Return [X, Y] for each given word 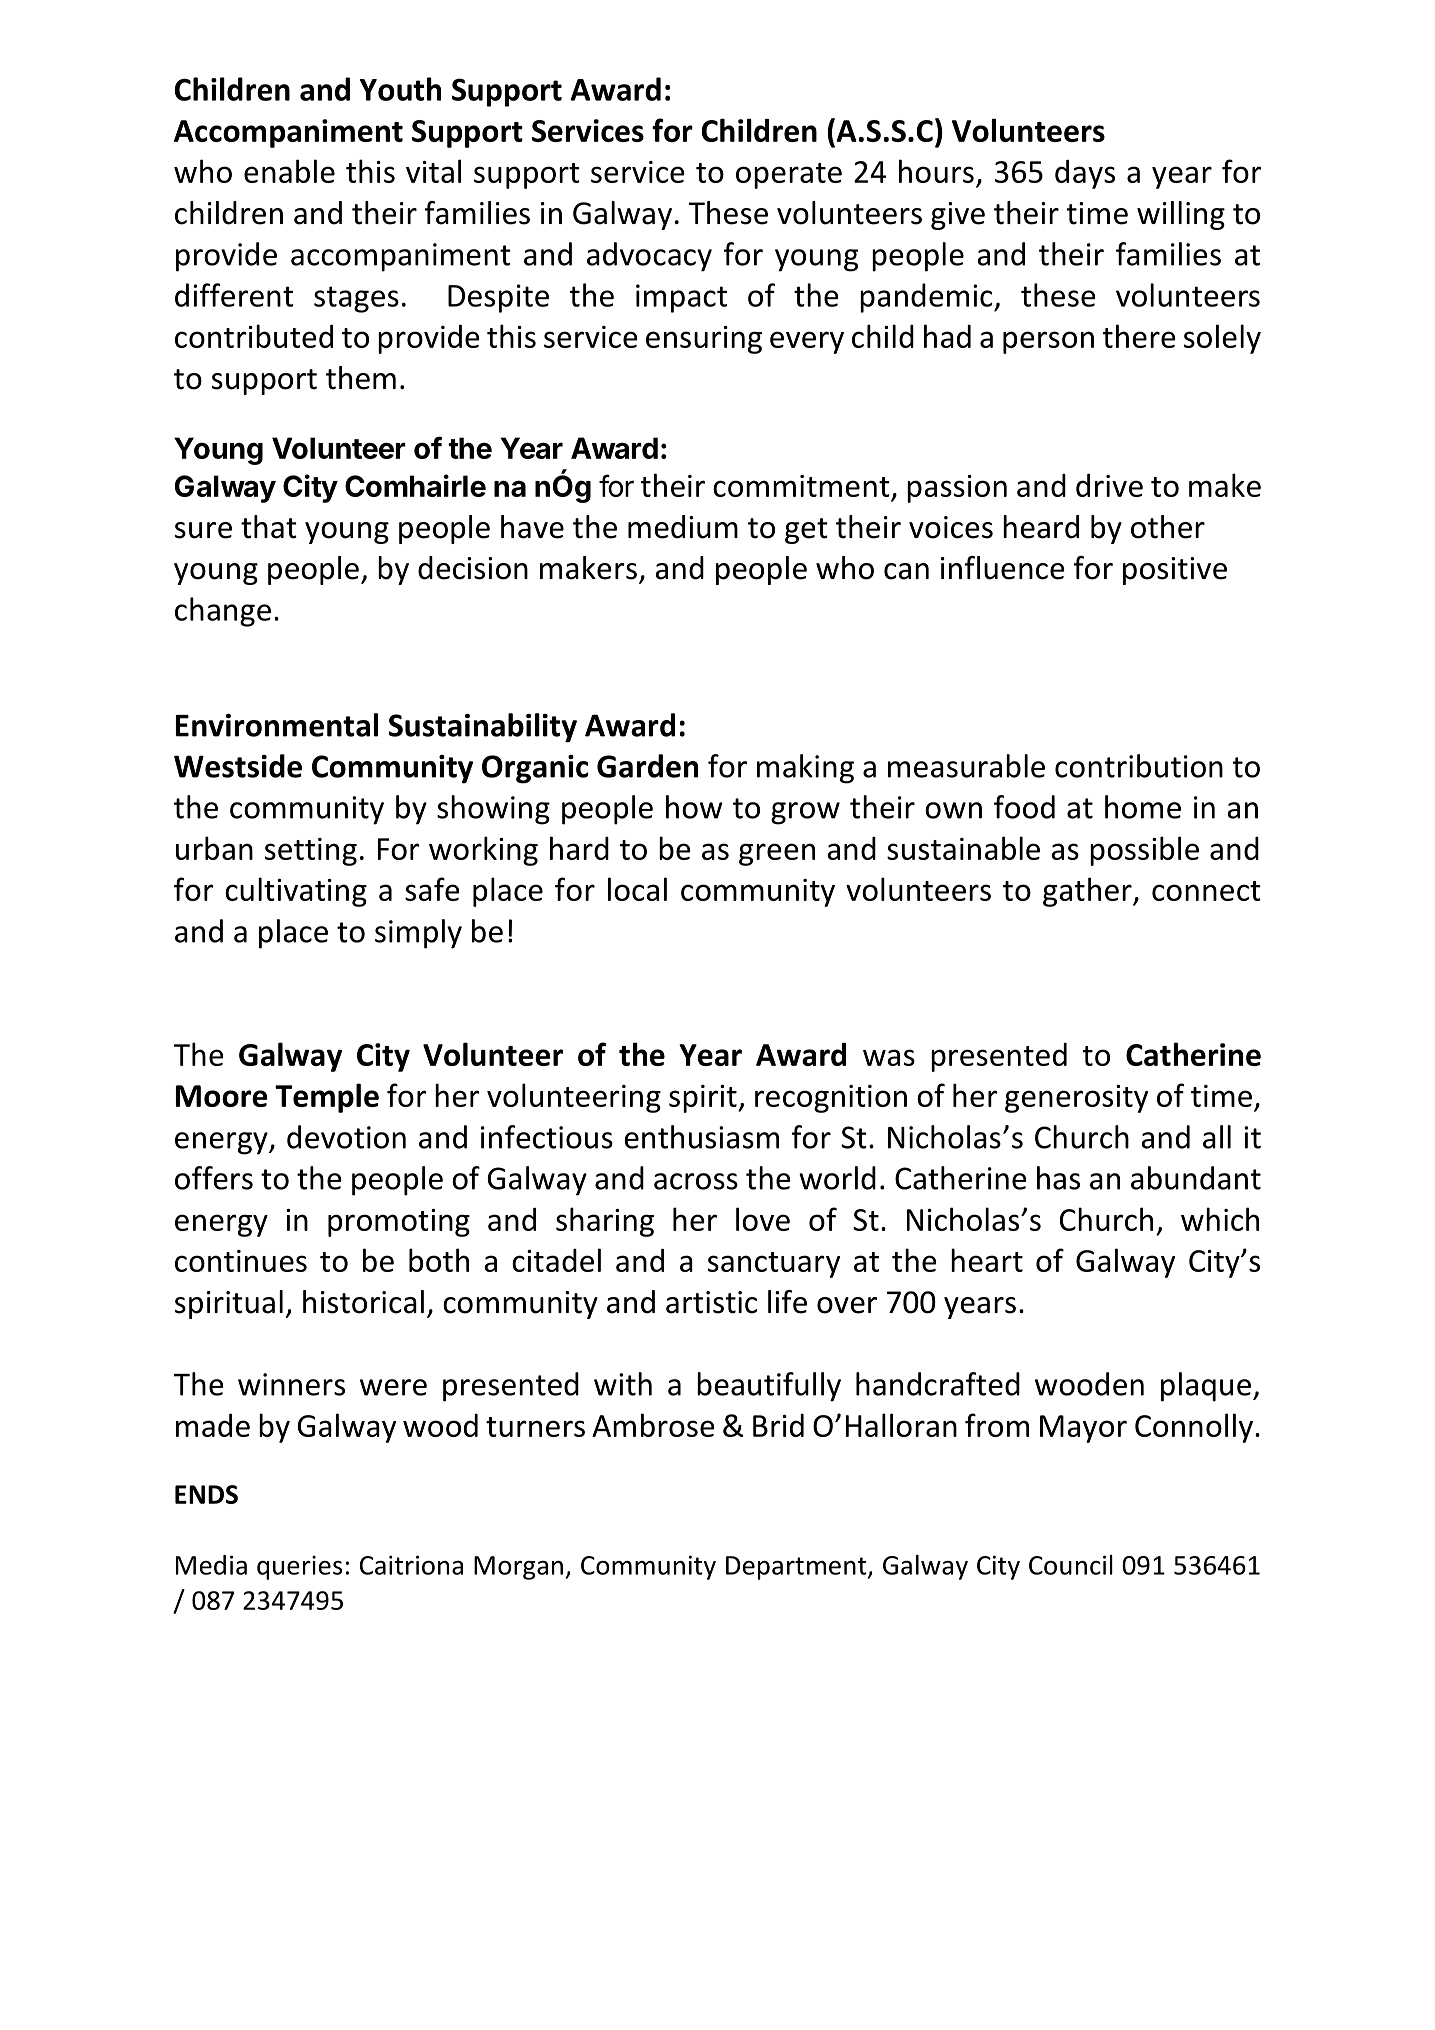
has [1058, 1178]
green [777, 854]
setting [311, 852]
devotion [346, 1137]
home [1143, 807]
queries [299, 1567]
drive [1109, 485]
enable [289, 171]
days [1085, 174]
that [269, 527]
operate [789, 176]
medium [683, 527]
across [696, 1181]
